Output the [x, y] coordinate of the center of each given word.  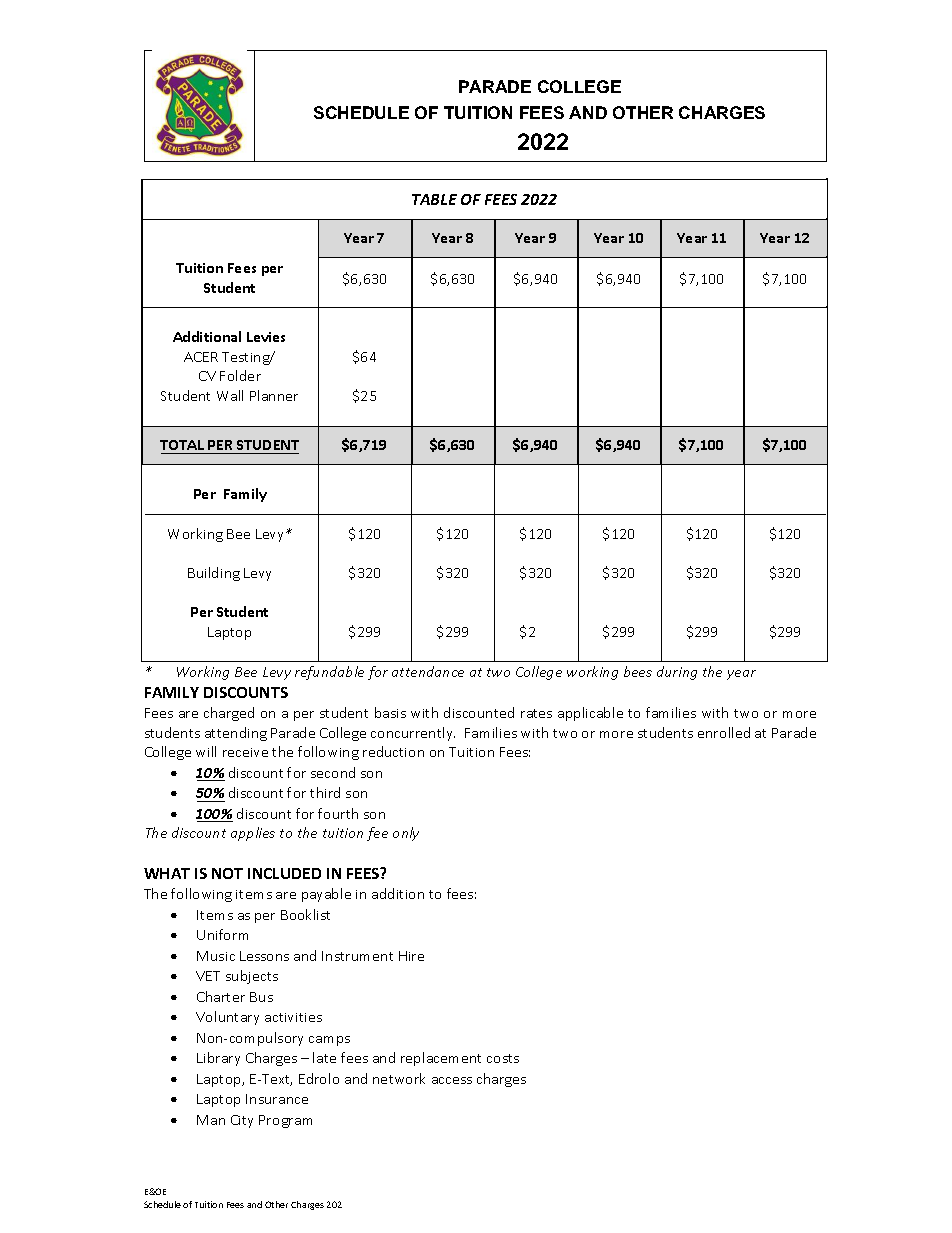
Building [214, 574]
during [677, 673]
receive [245, 752]
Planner [274, 395]
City [242, 1121]
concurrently [413, 734]
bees [638, 671]
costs [503, 1058]
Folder [240, 375]
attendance [428, 671]
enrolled [724, 732]
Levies [266, 337]
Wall [230, 395]
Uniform [222, 934]
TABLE [434, 199]
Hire [411, 956]
